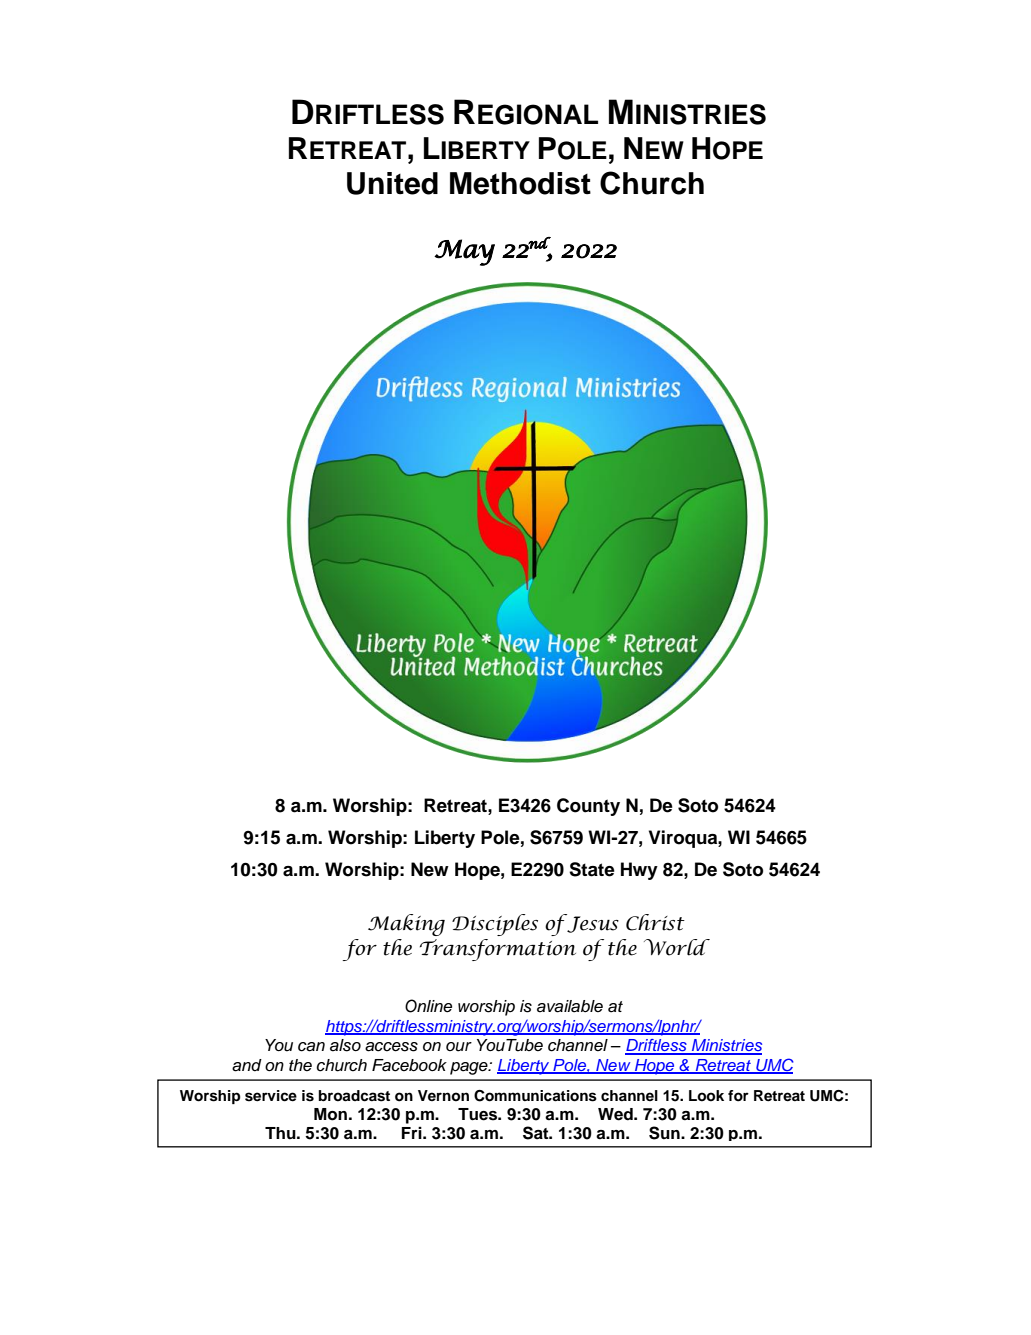  Describe the element at coordinates (592, 923) in the page. I see `Jesus` at that location.
